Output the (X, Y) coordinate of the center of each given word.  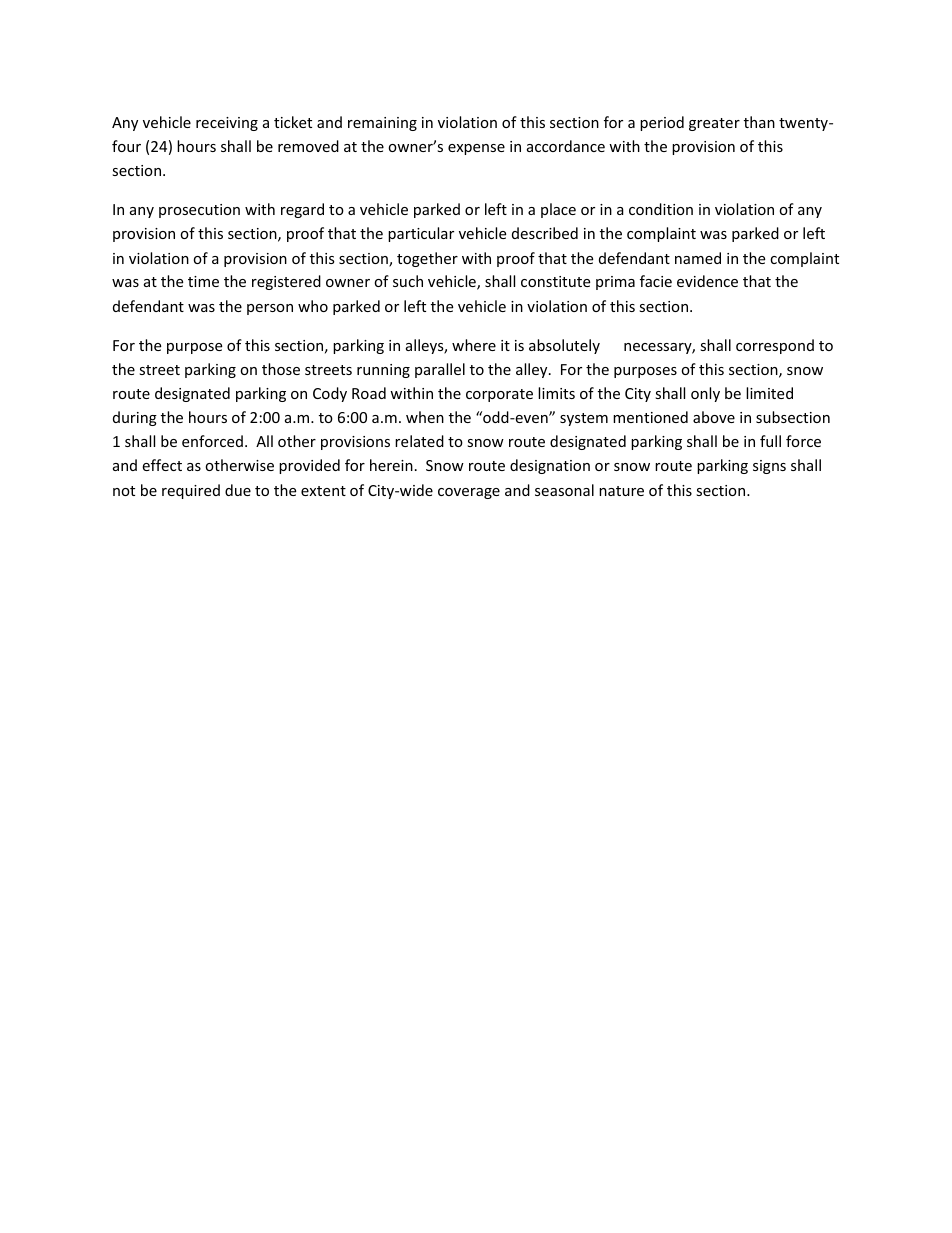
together (427, 259)
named (698, 258)
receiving (227, 124)
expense (476, 149)
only (705, 394)
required (191, 491)
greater (714, 124)
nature (621, 491)
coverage (469, 493)
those (281, 369)
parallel (440, 370)
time (203, 281)
